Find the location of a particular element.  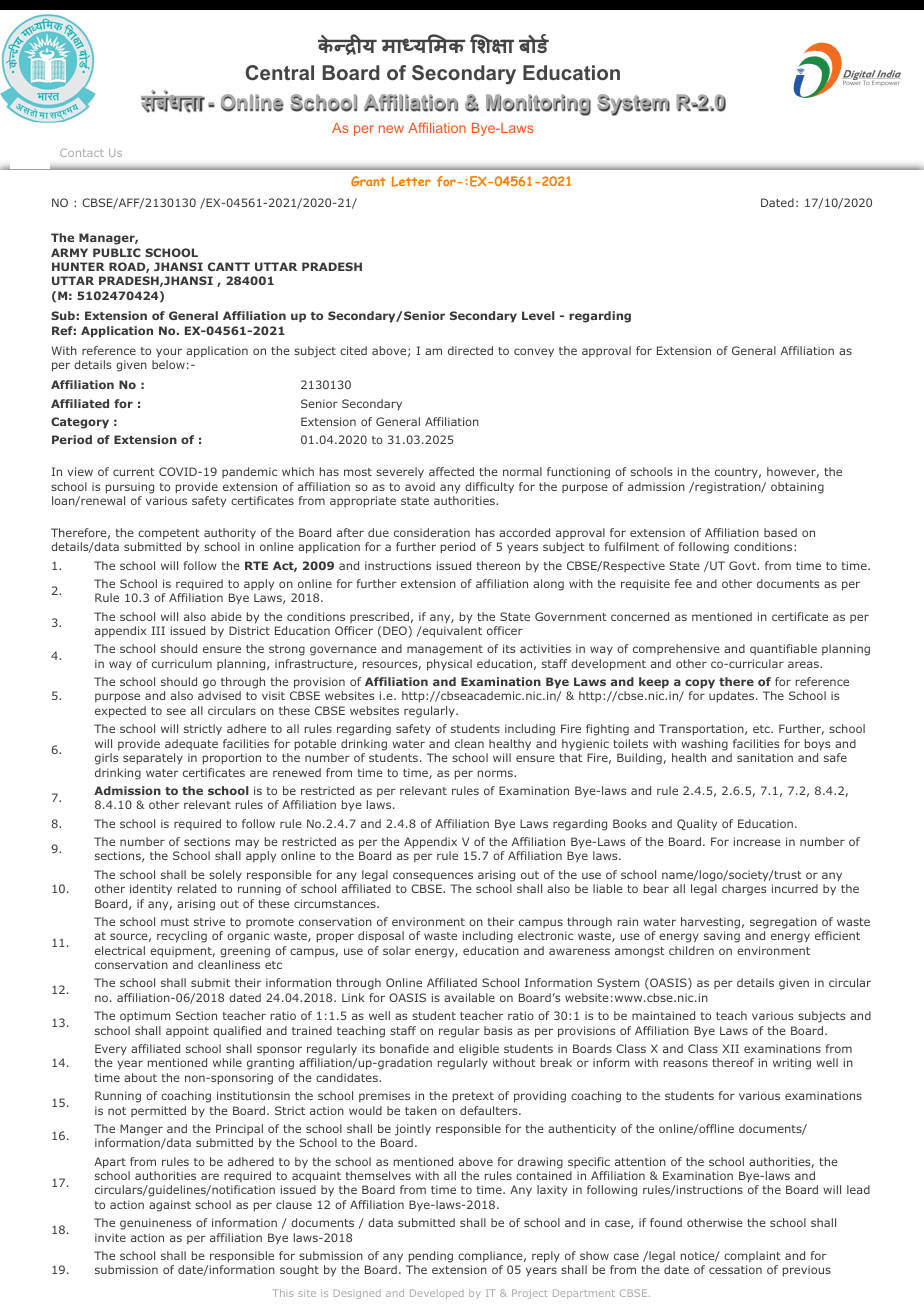

consequences is located at coordinates (433, 877).
